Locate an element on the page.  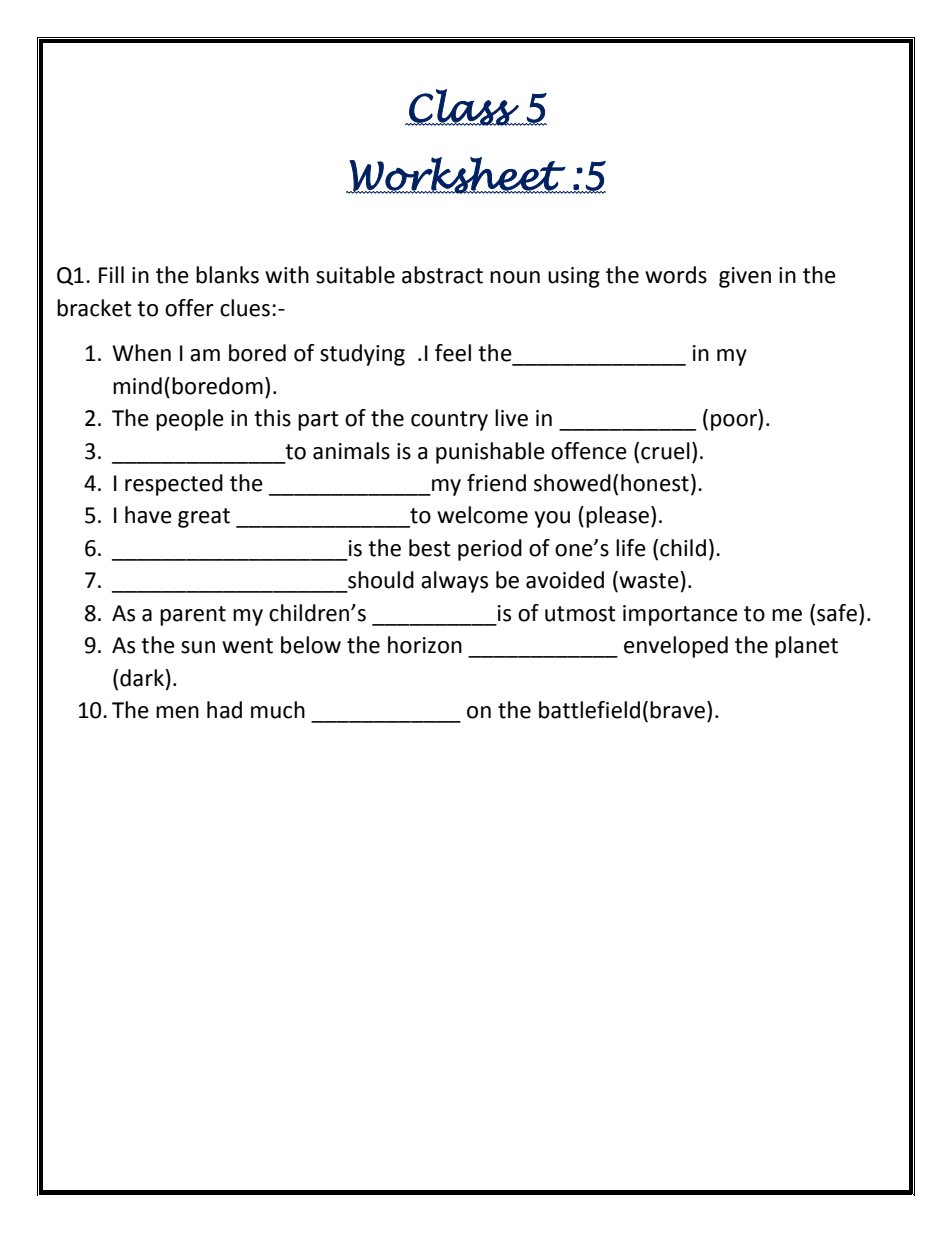
Worksheet is located at coordinates (457, 175).
